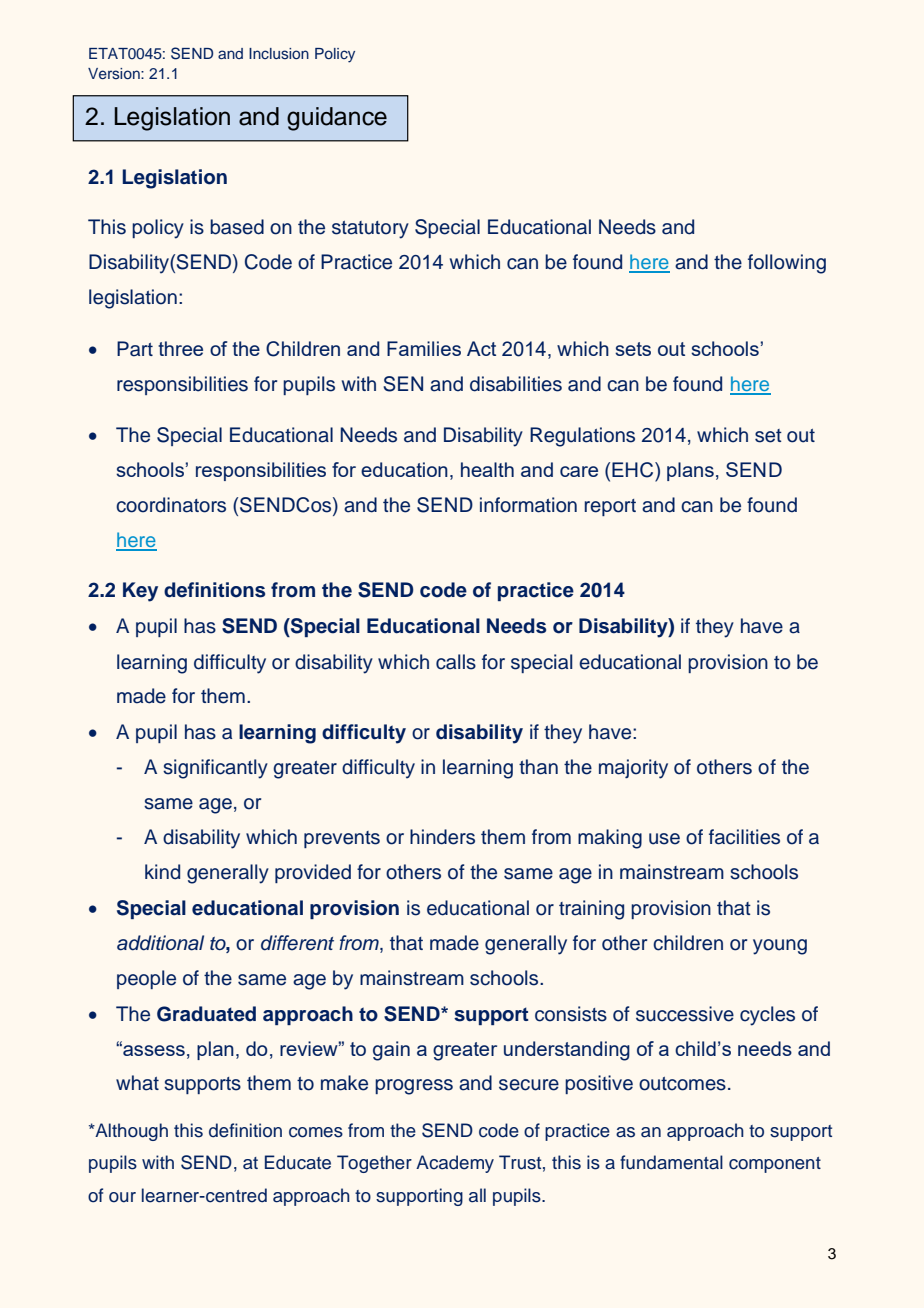  I want to click on Key, so click(140, 592).
